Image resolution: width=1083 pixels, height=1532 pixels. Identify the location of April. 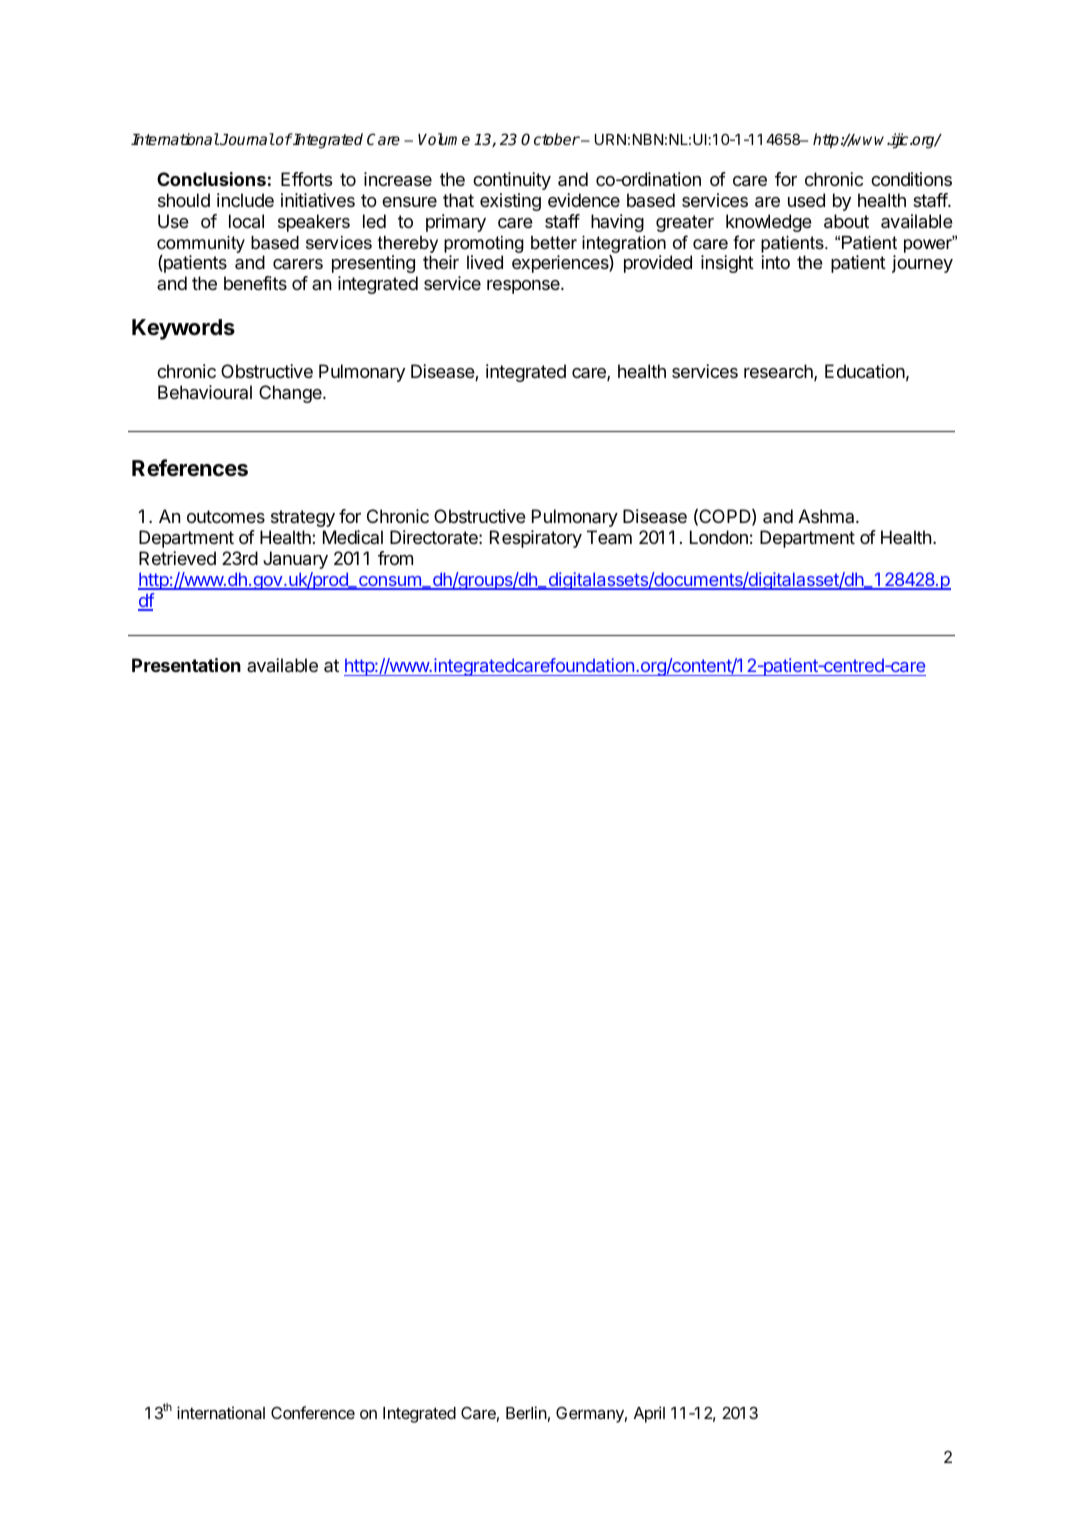
(649, 1414).
